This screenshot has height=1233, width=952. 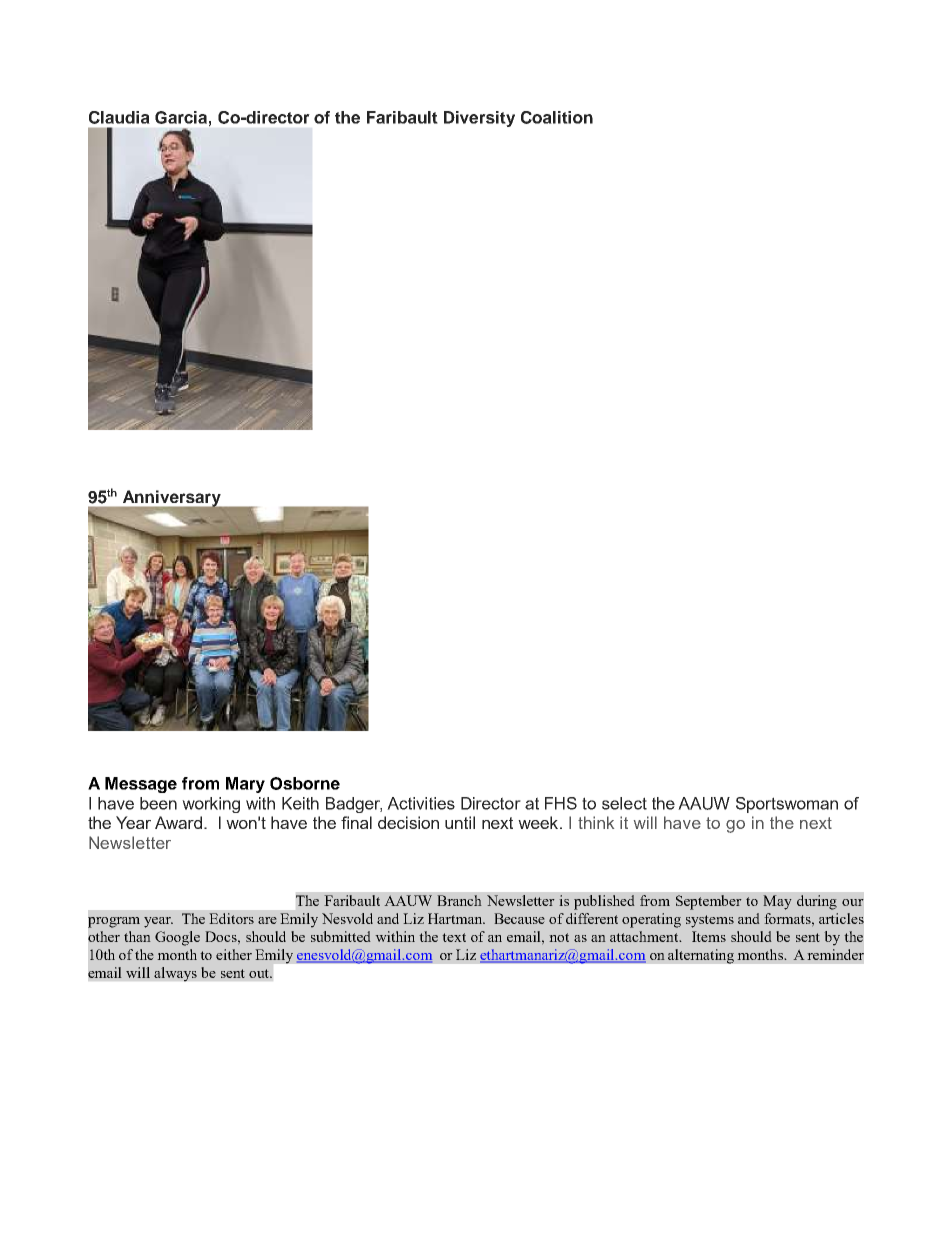 What do you see at coordinates (177, 938) in the screenshot?
I see `Google` at bounding box center [177, 938].
